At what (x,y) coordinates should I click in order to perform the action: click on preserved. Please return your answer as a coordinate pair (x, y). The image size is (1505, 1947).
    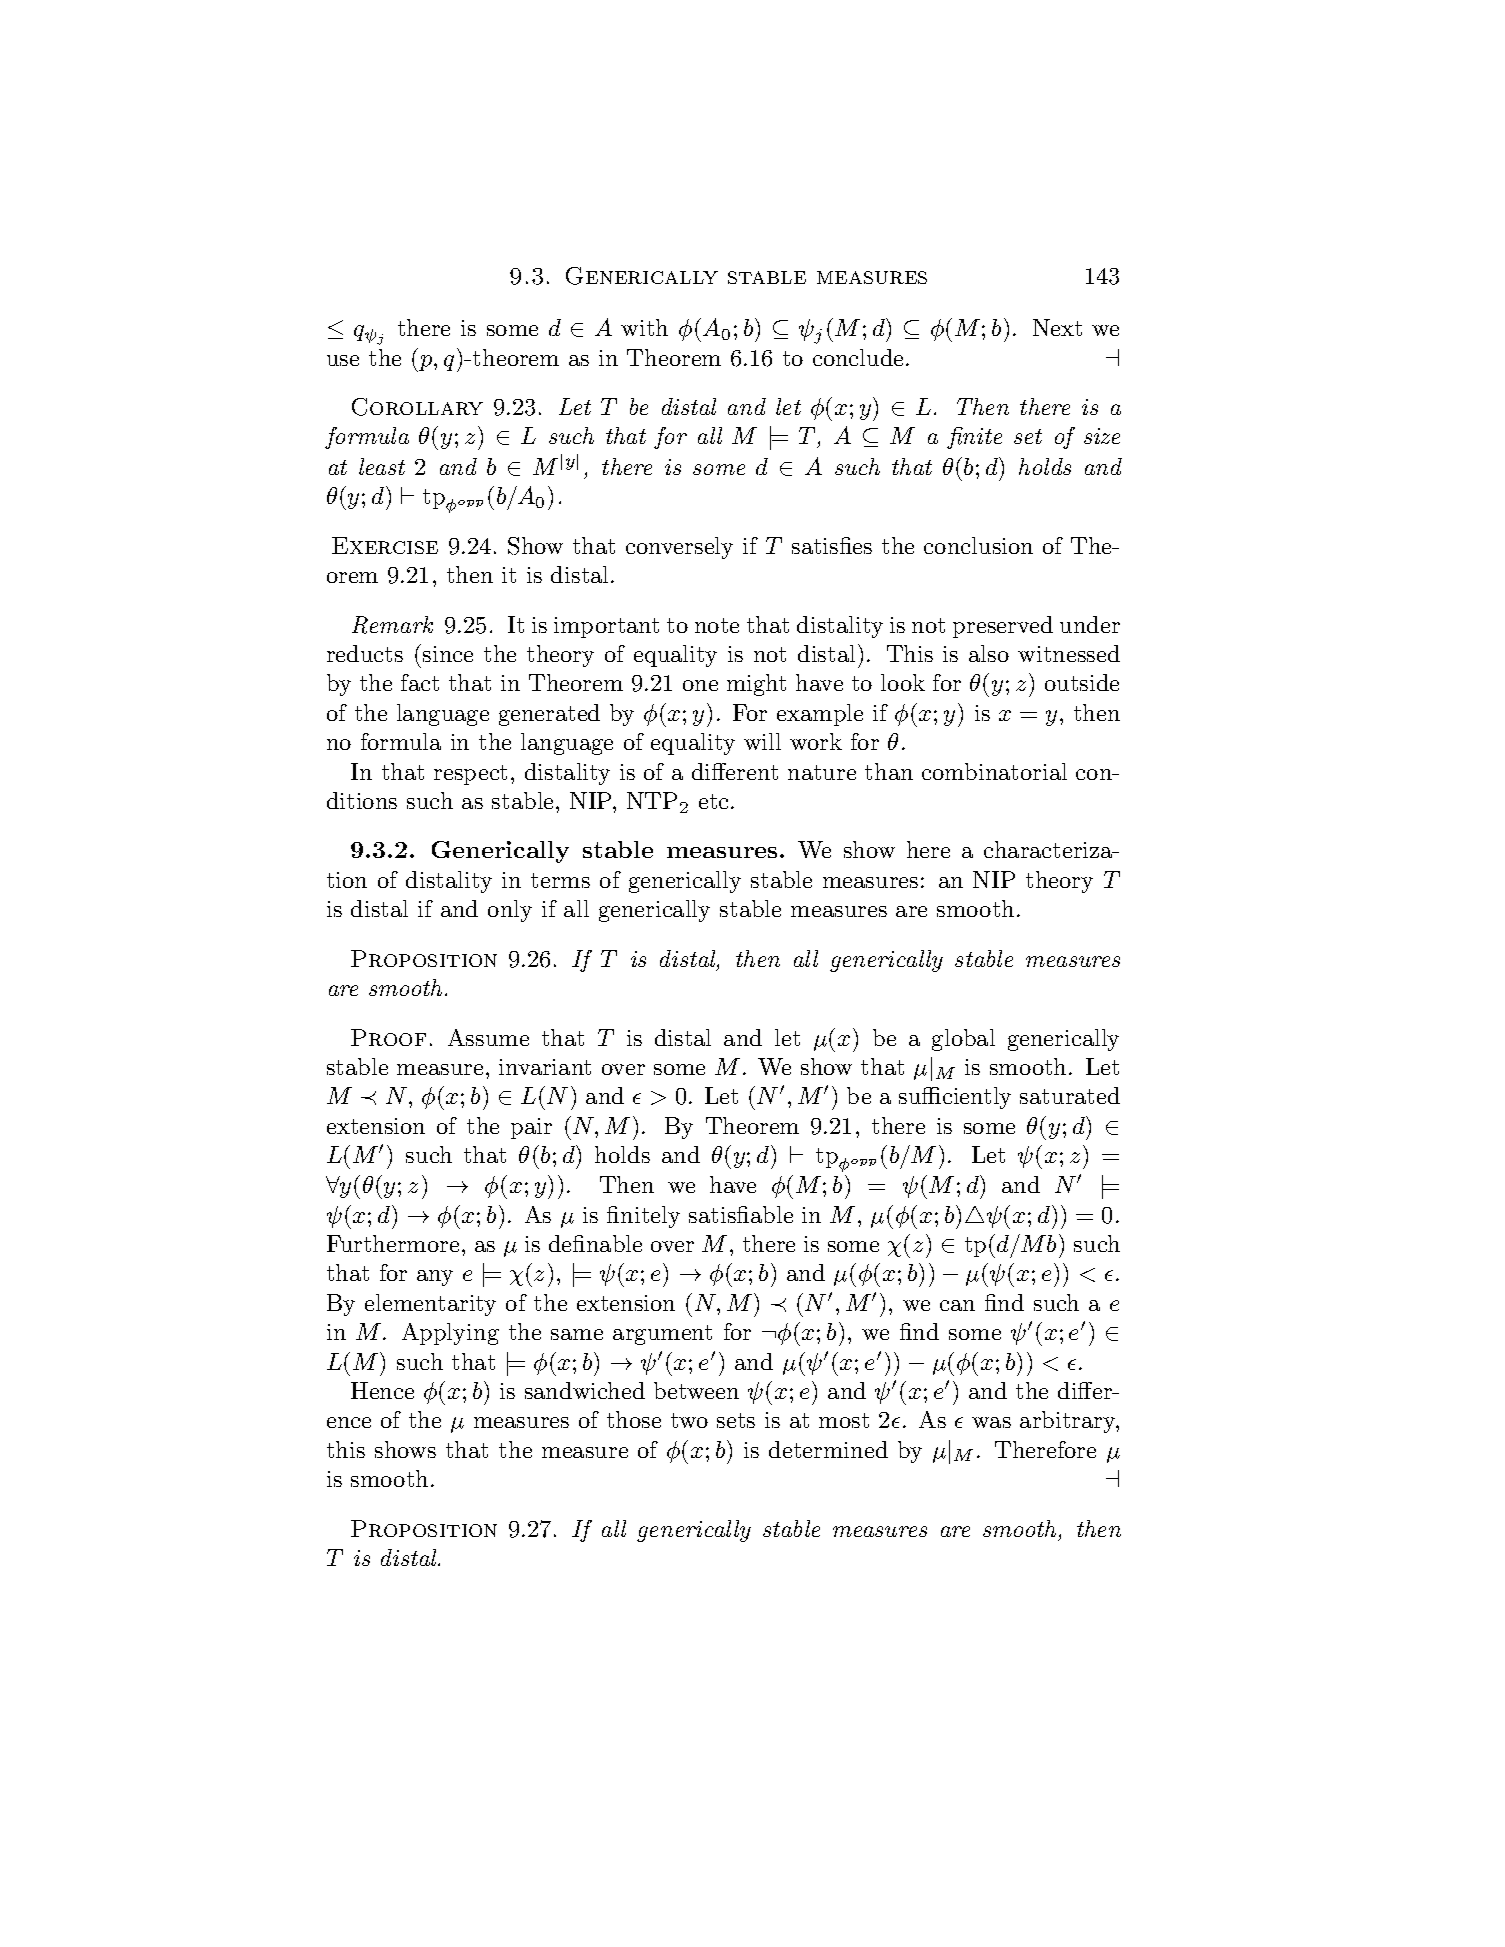
    Looking at the image, I should click on (1003, 627).
